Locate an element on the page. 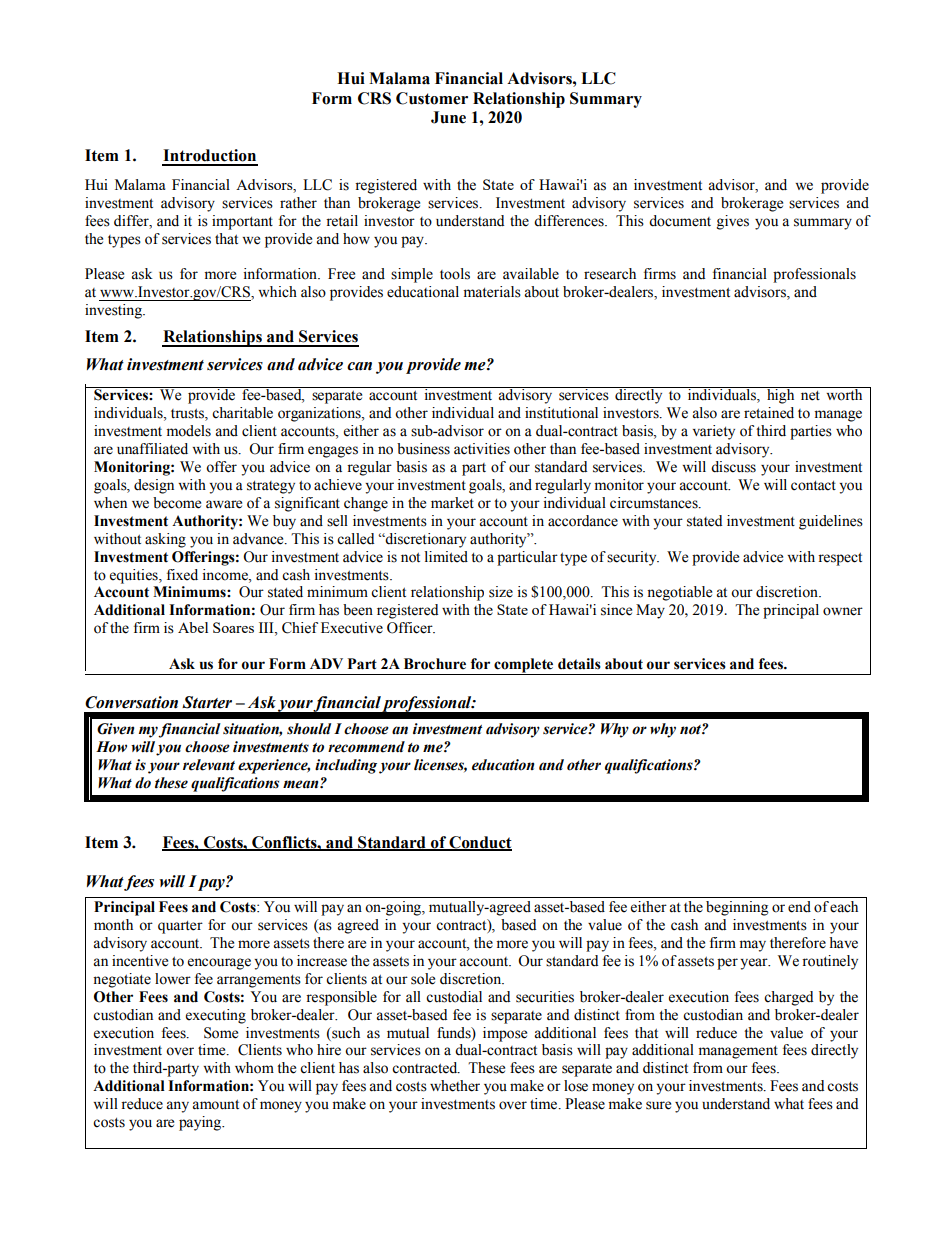 The height and width of the image is (1233, 952). gives is located at coordinates (733, 222).
